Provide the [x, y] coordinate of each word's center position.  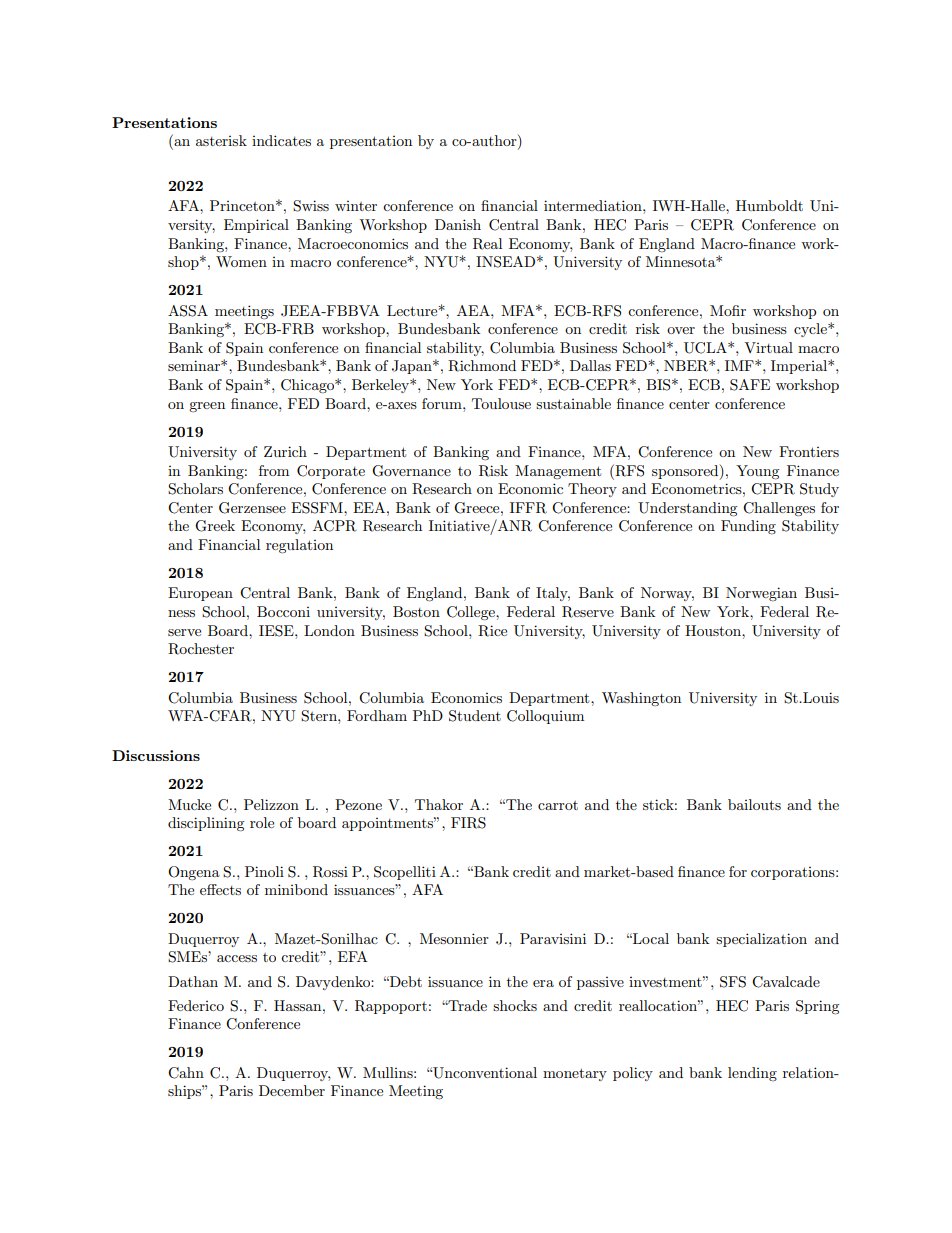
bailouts [754, 804]
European [200, 594]
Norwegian [761, 594]
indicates [281, 140]
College [472, 613]
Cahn [186, 1073]
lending [752, 1074]
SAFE [750, 385]
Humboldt [769, 205]
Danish [458, 224]
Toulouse [501, 403]
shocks [515, 1005]
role [262, 822]
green [207, 407]
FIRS [468, 823]
